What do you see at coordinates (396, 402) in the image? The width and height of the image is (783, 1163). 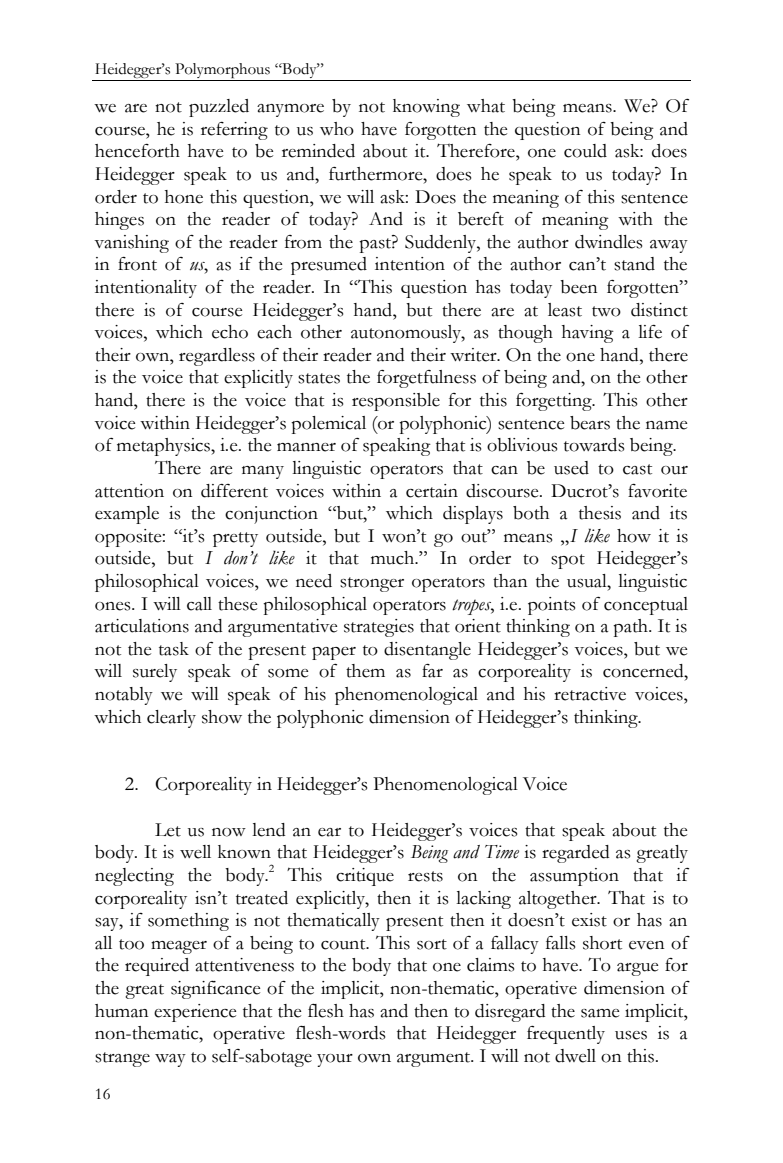 I see `responsible` at bounding box center [396, 402].
